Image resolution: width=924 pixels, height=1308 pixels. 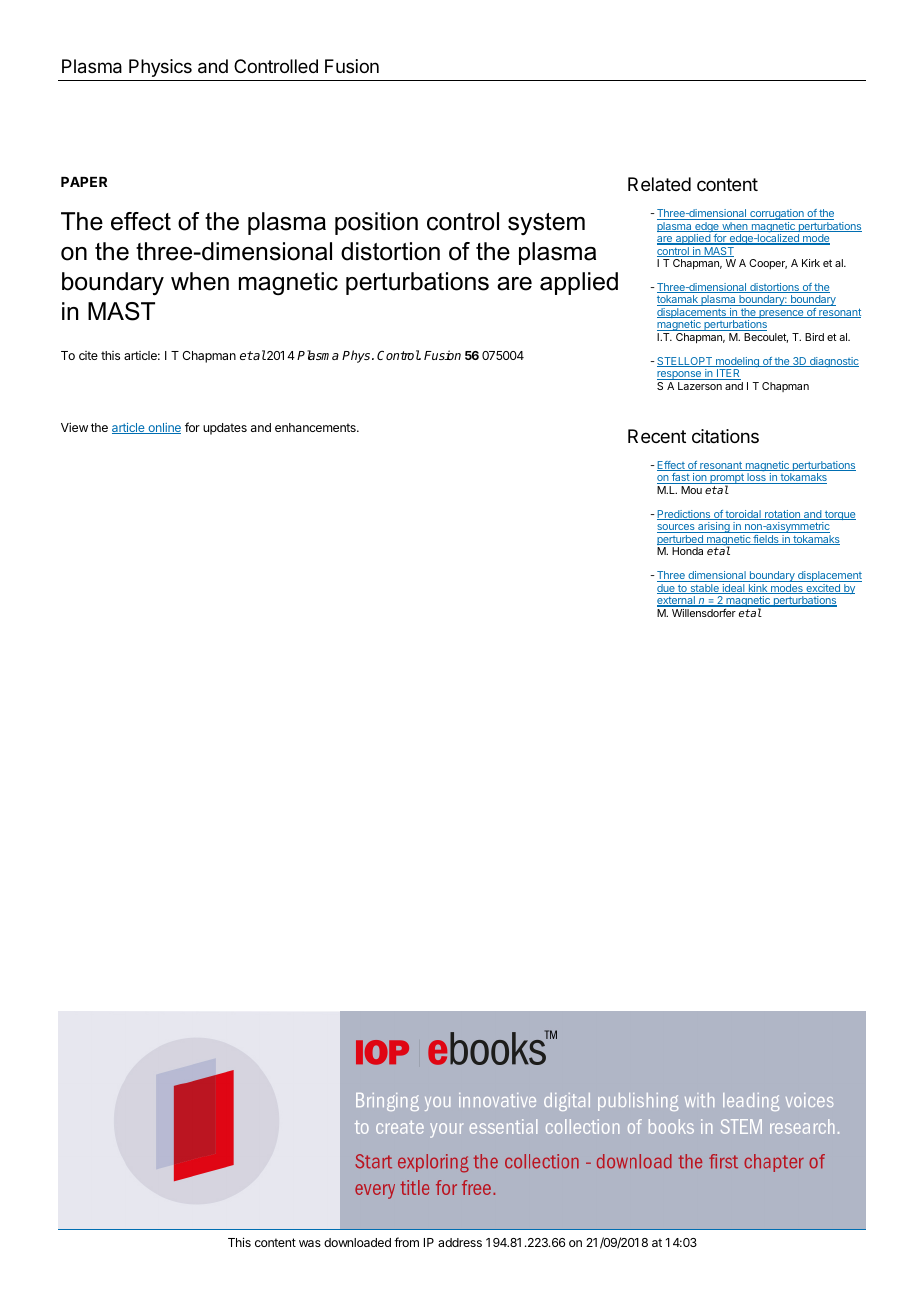 What do you see at coordinates (163, 428) in the screenshot?
I see `online` at bounding box center [163, 428].
